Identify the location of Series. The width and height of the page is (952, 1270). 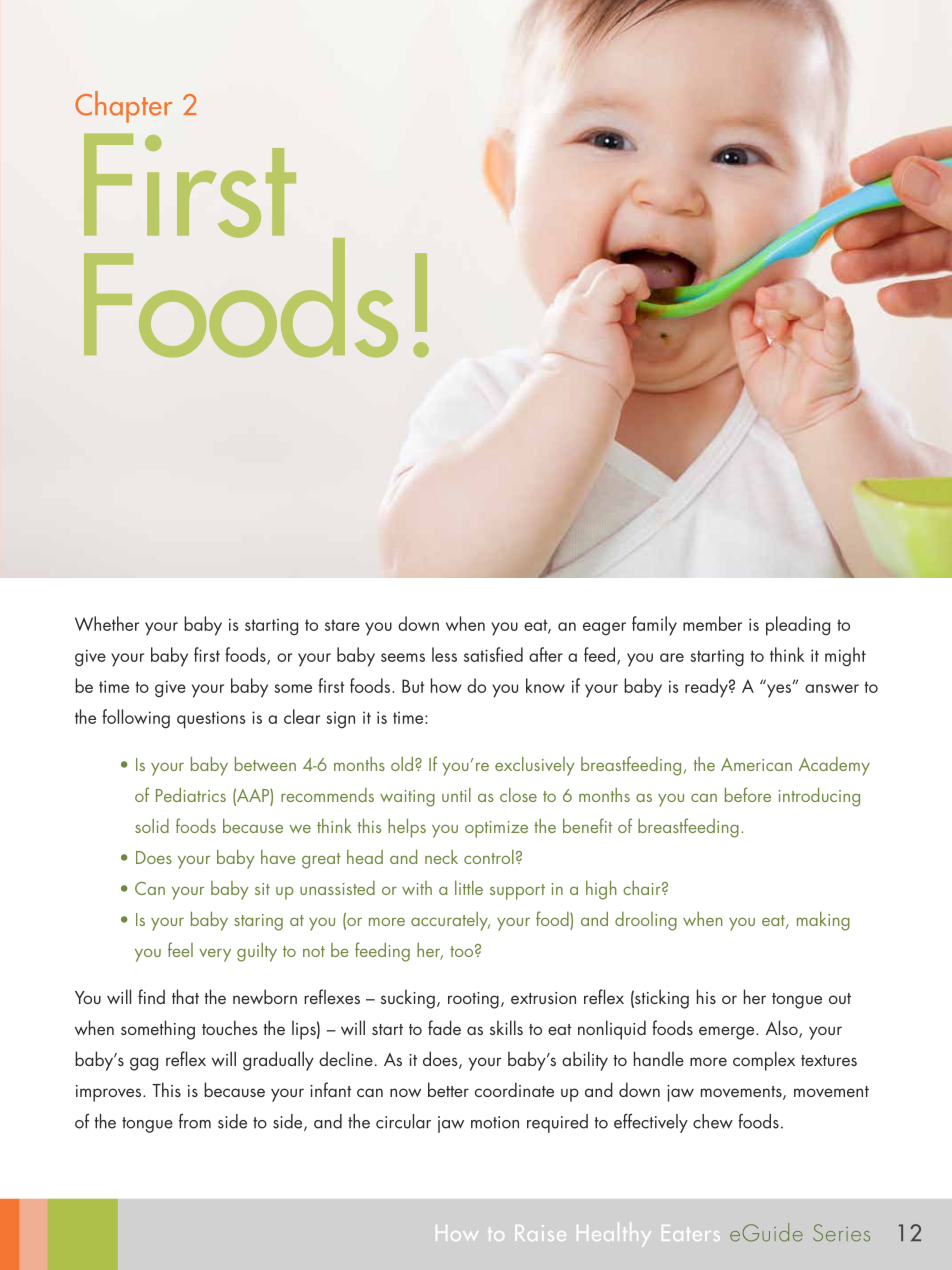
(841, 1233).
